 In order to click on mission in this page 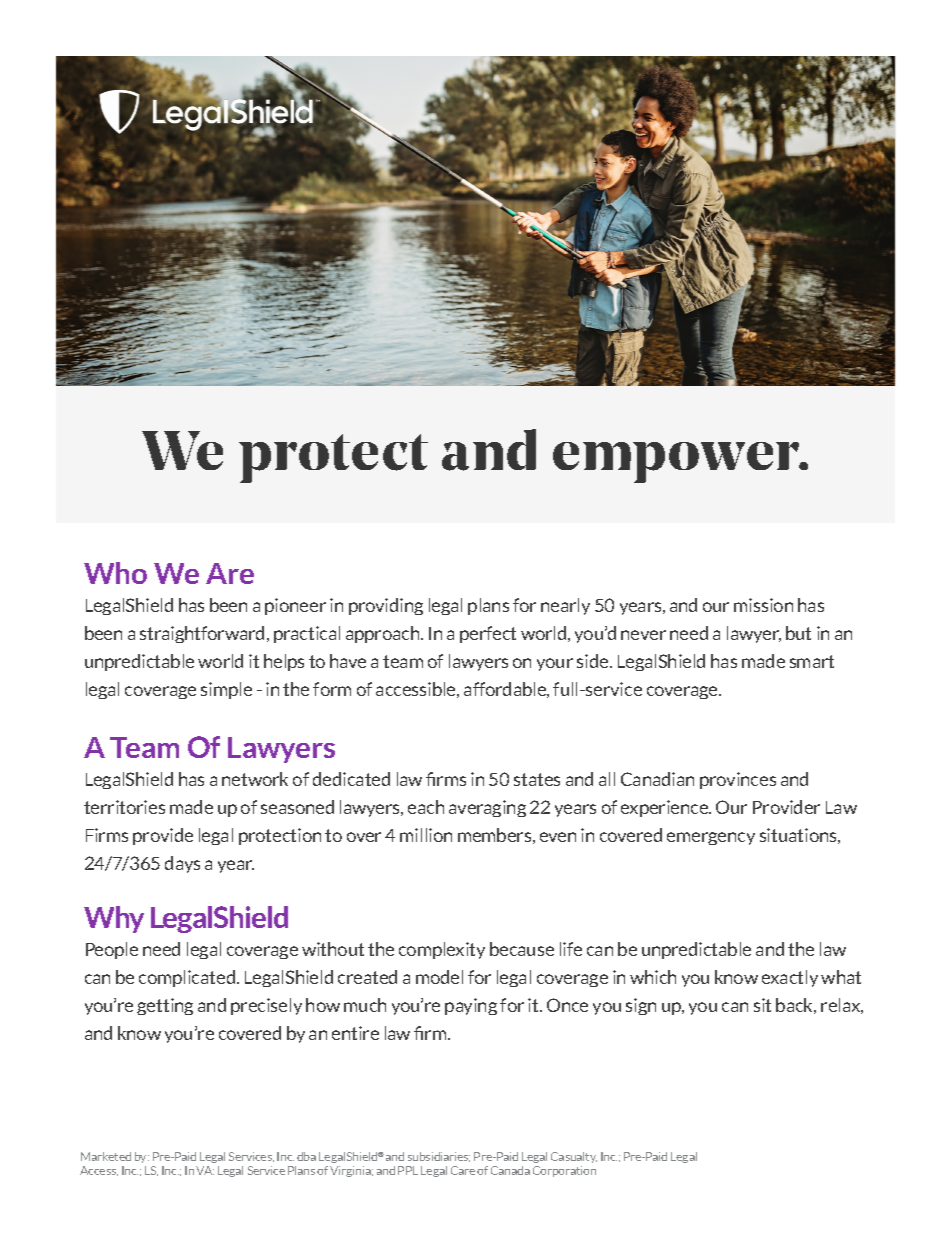, I will do `click(763, 605)`.
